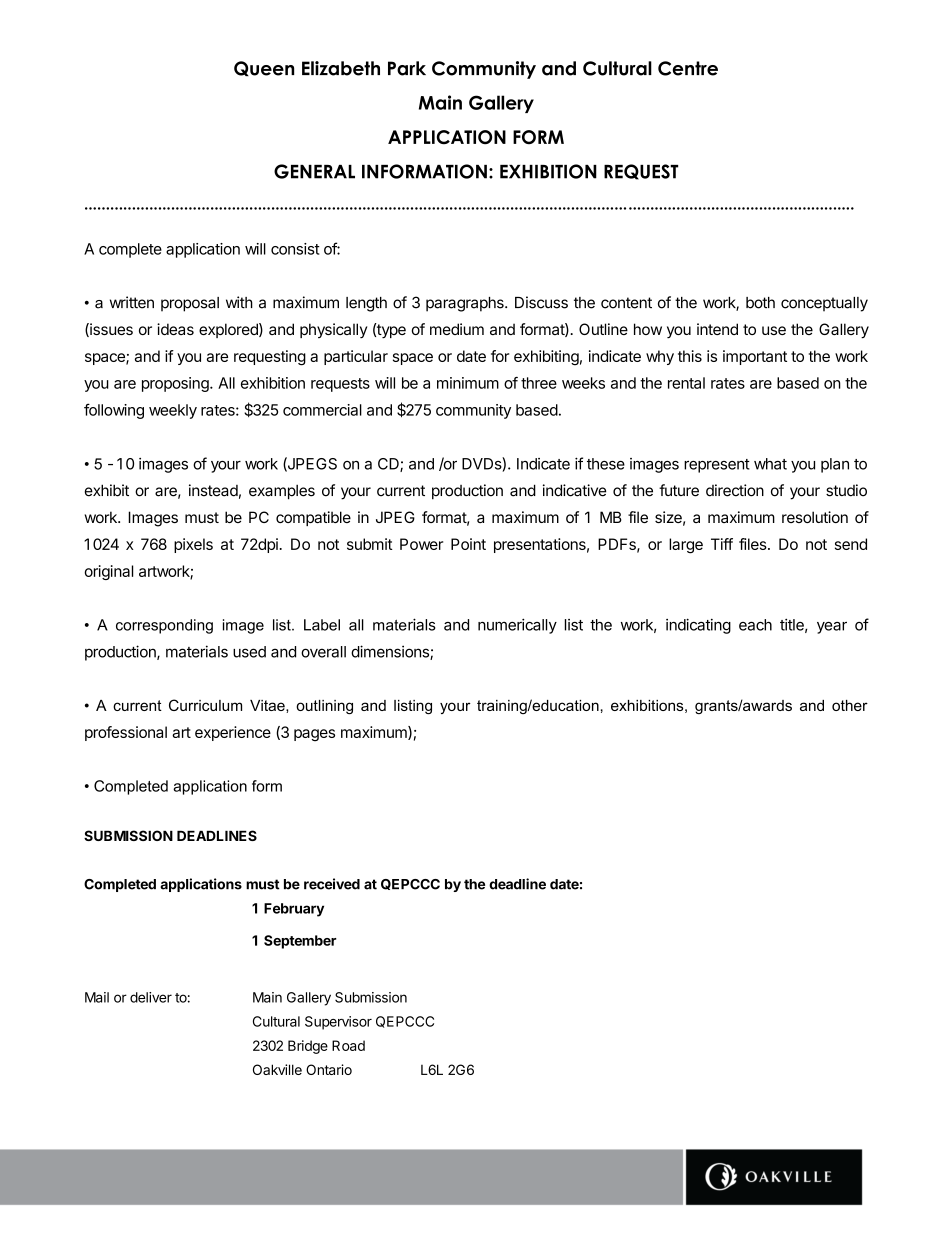 The image size is (952, 1233). I want to click on pixels, so click(193, 545).
